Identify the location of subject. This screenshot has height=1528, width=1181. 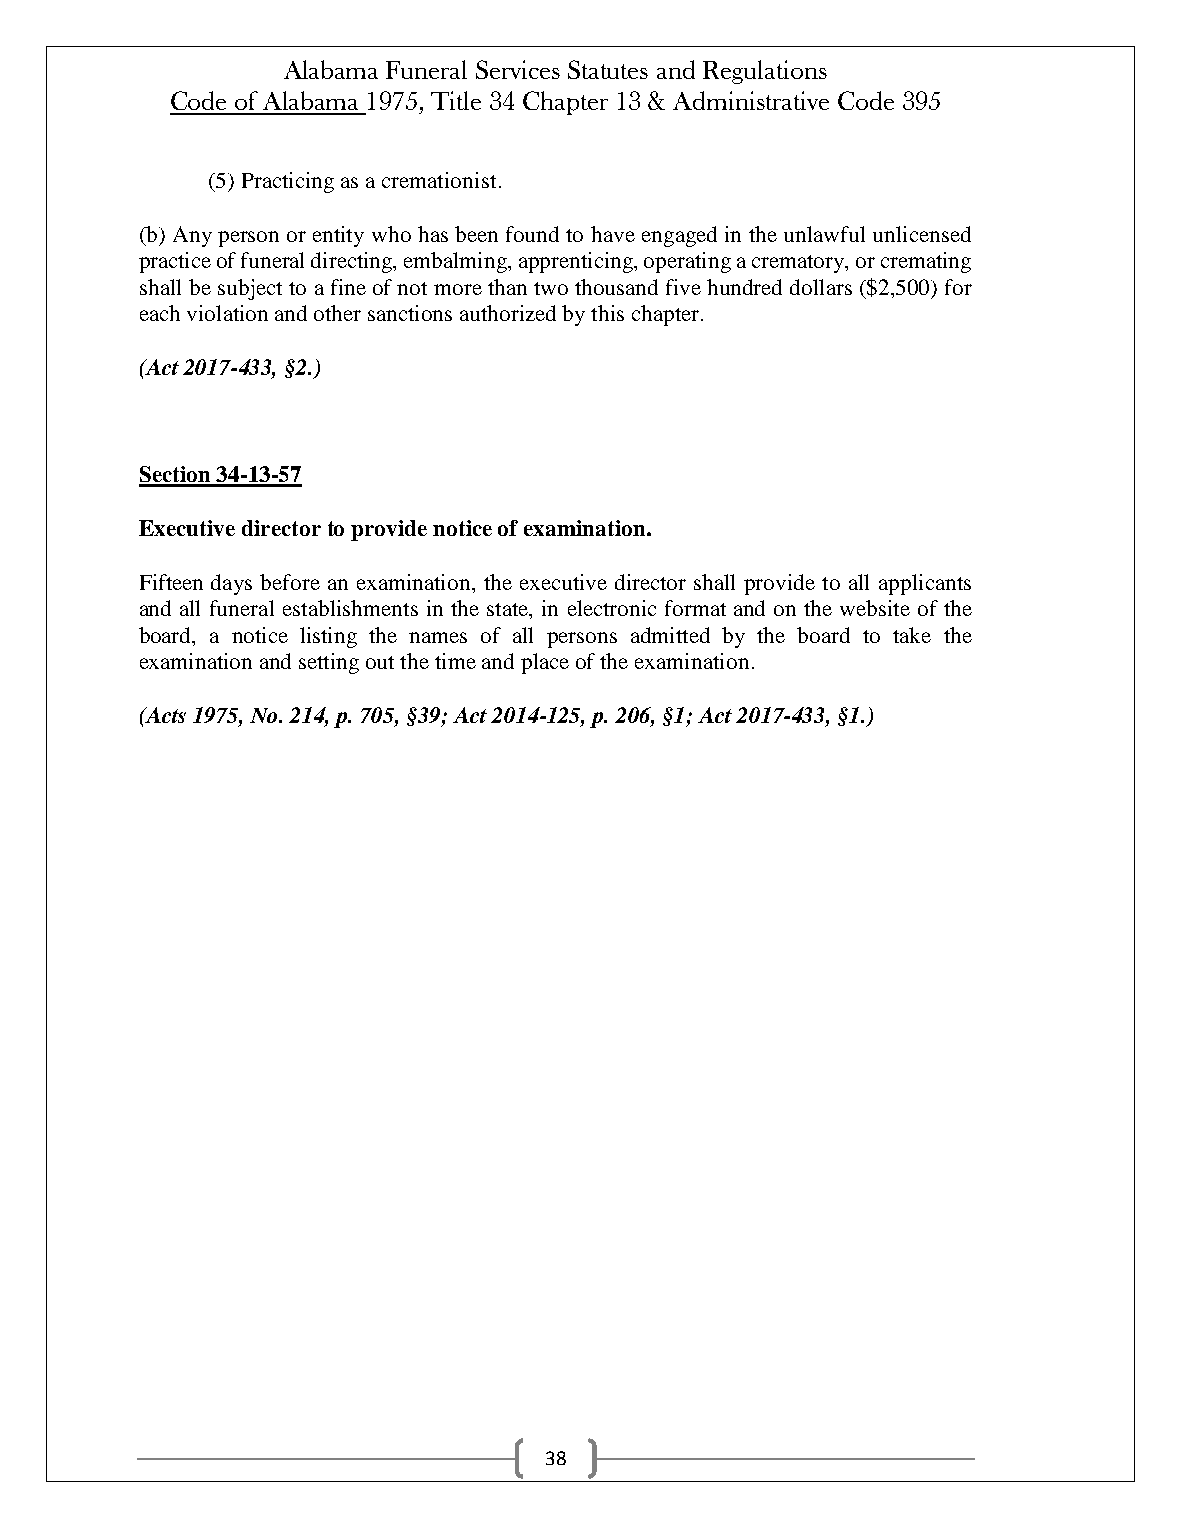
(250, 289).
